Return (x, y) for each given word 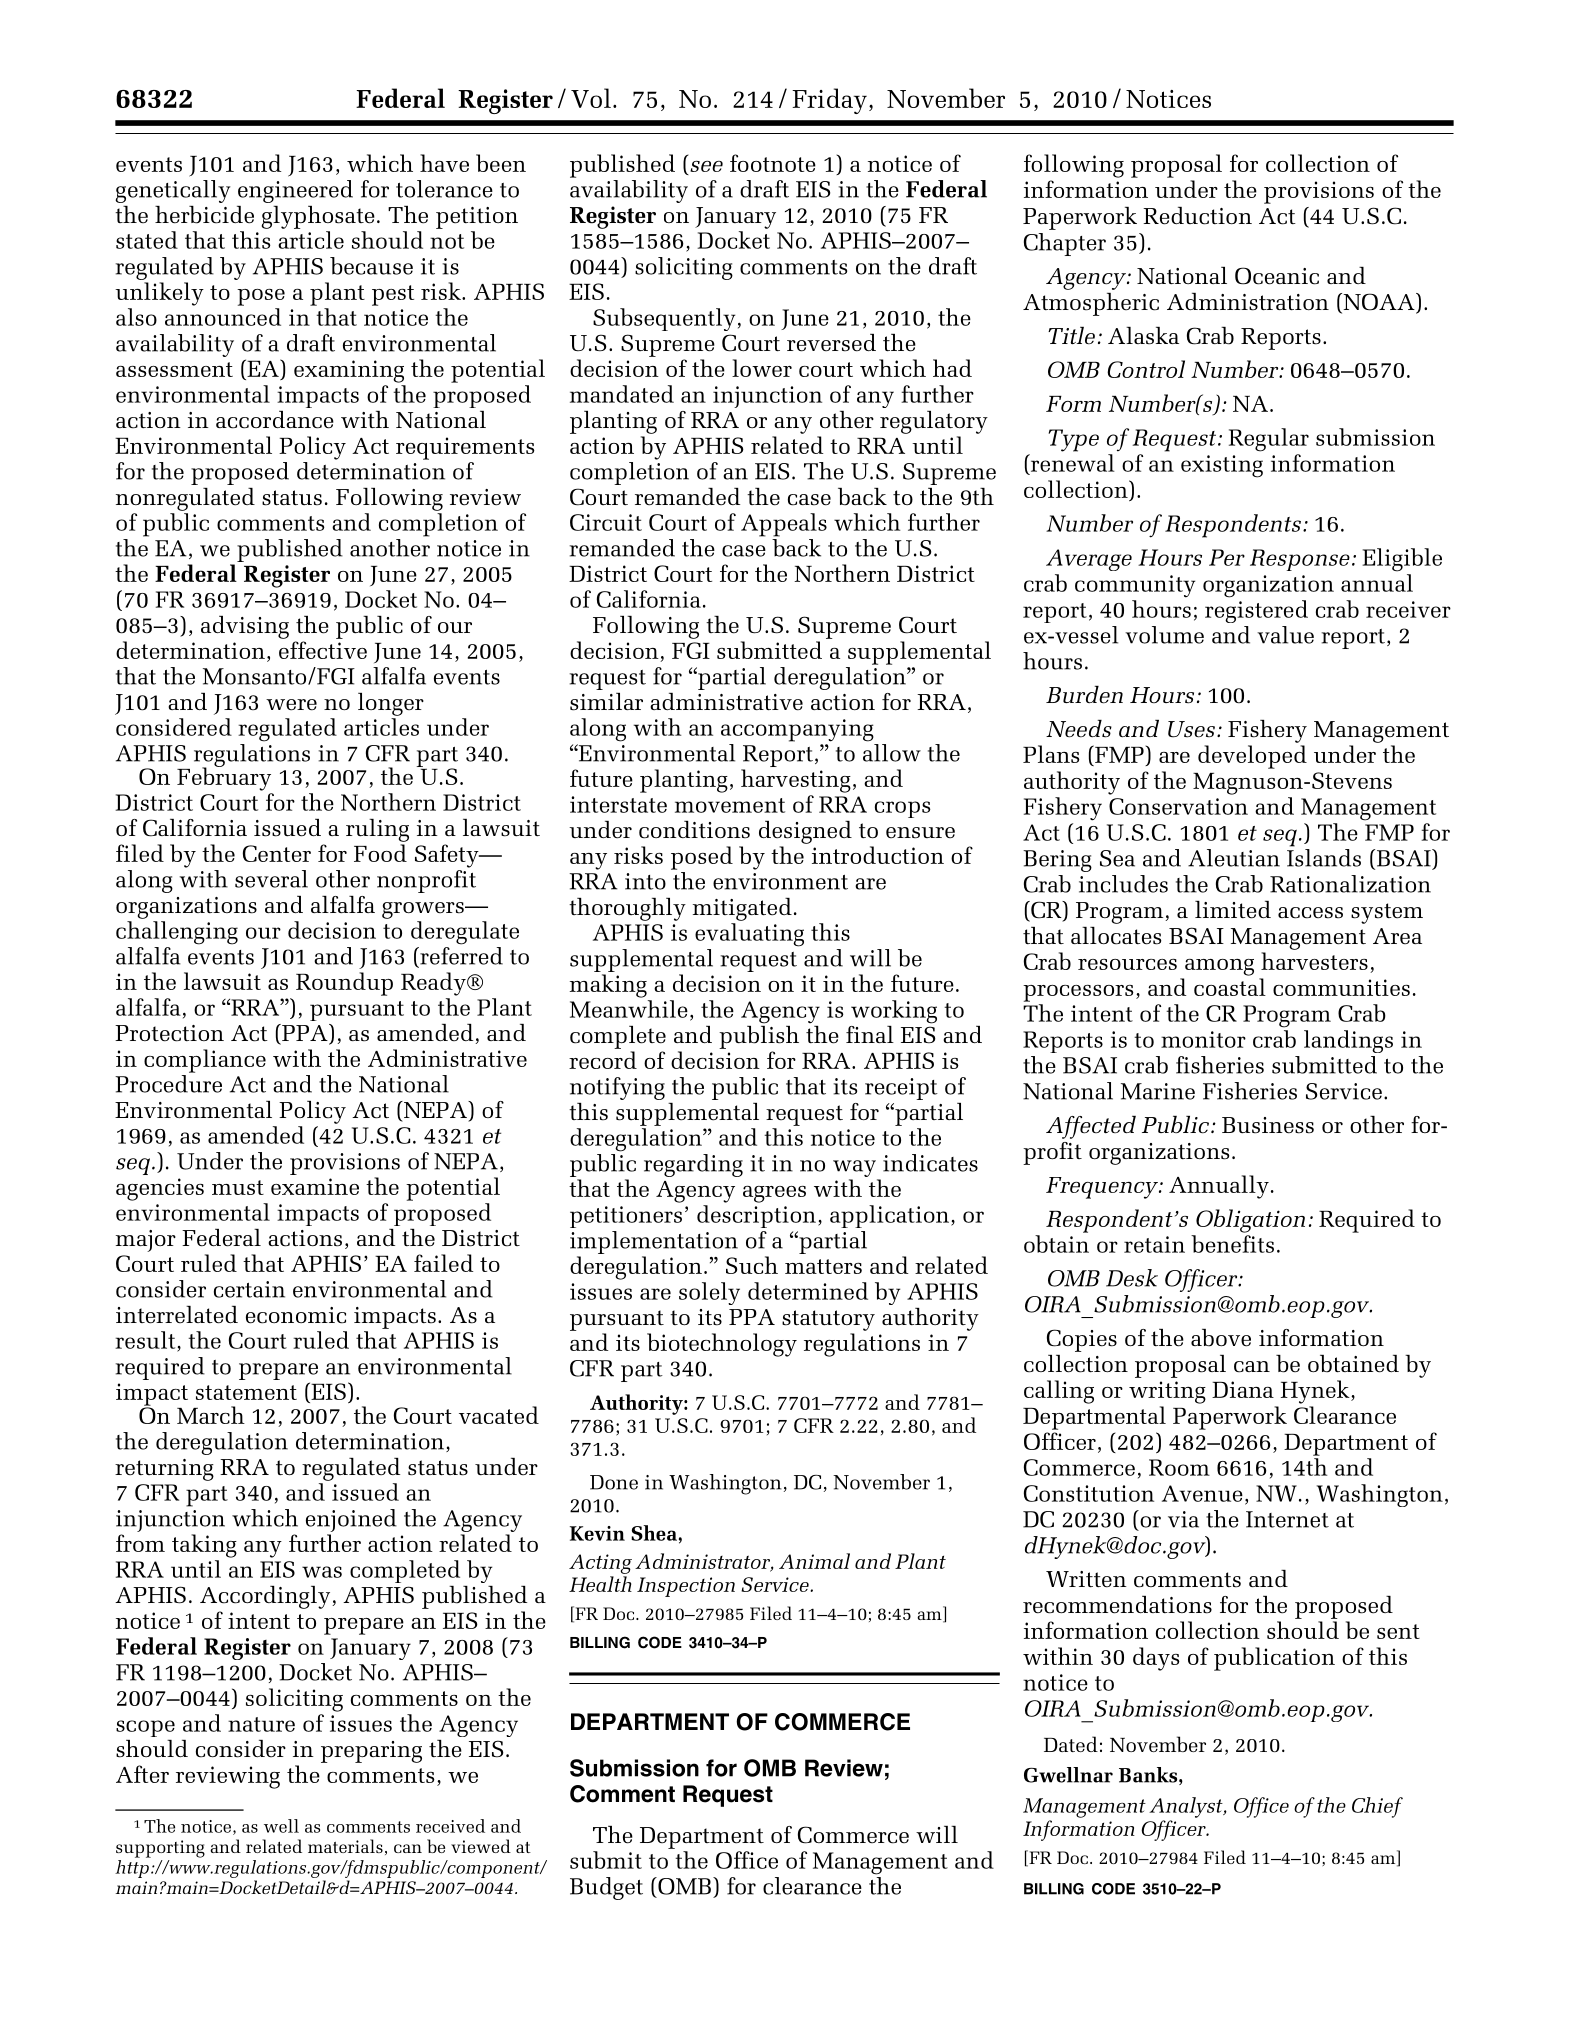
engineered (295, 191)
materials (345, 1846)
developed (1252, 757)
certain (249, 1289)
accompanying (797, 730)
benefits (1232, 1244)
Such (752, 1265)
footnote (773, 163)
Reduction (1197, 216)
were (291, 705)
